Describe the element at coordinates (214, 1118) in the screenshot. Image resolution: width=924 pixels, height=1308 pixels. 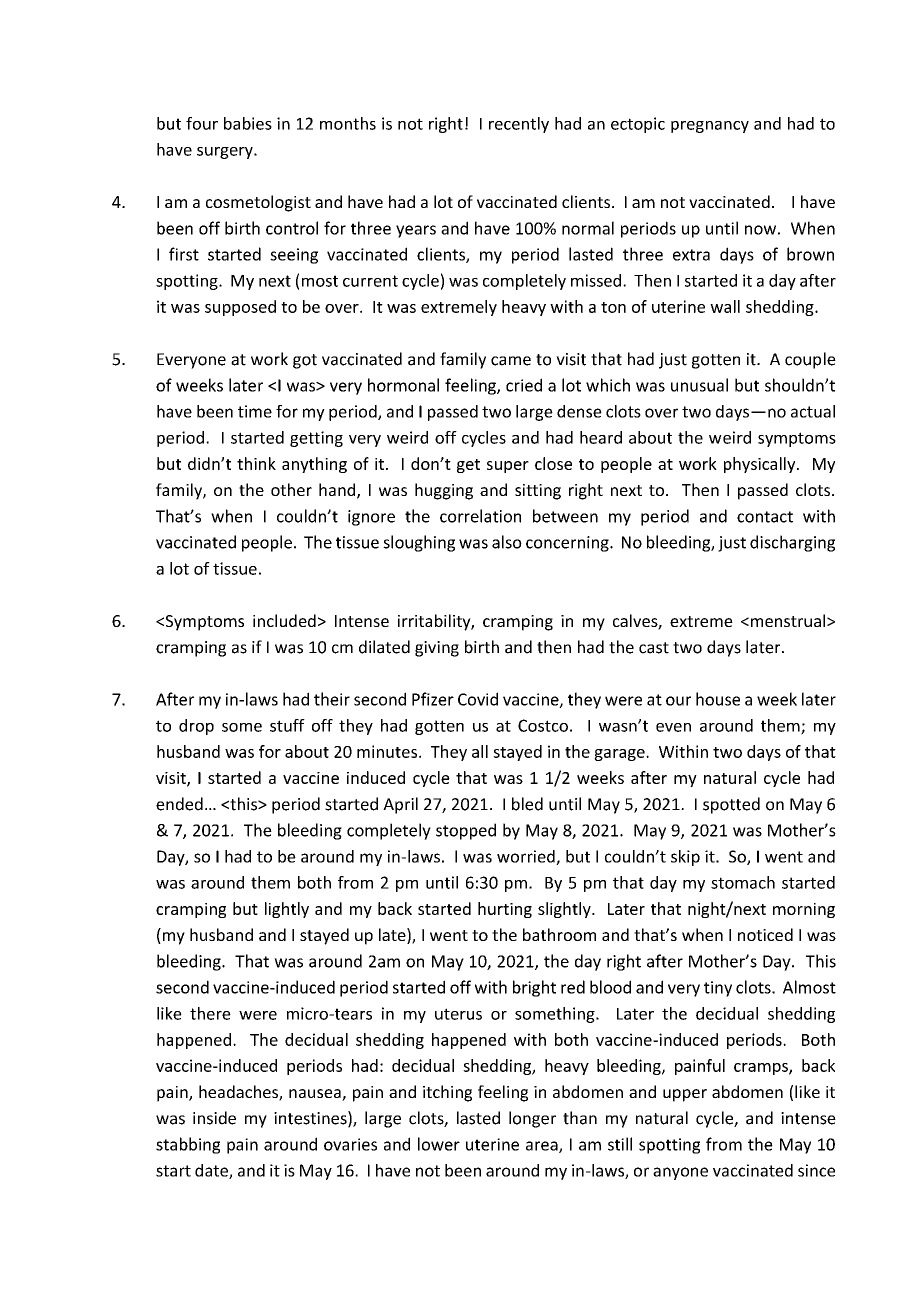
I see `inside` at that location.
